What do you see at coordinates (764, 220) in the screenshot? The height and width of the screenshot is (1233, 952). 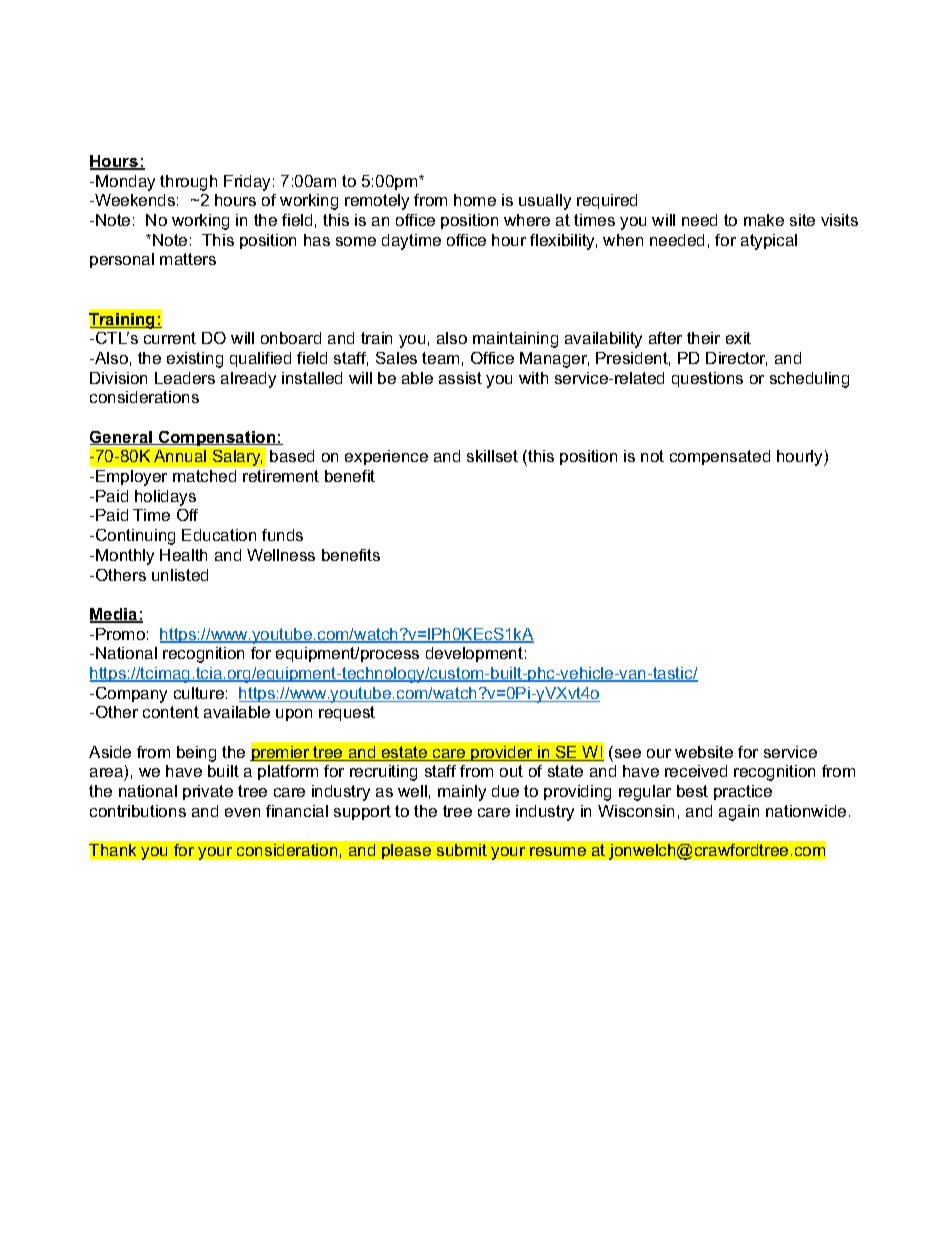 I see `make` at bounding box center [764, 220].
